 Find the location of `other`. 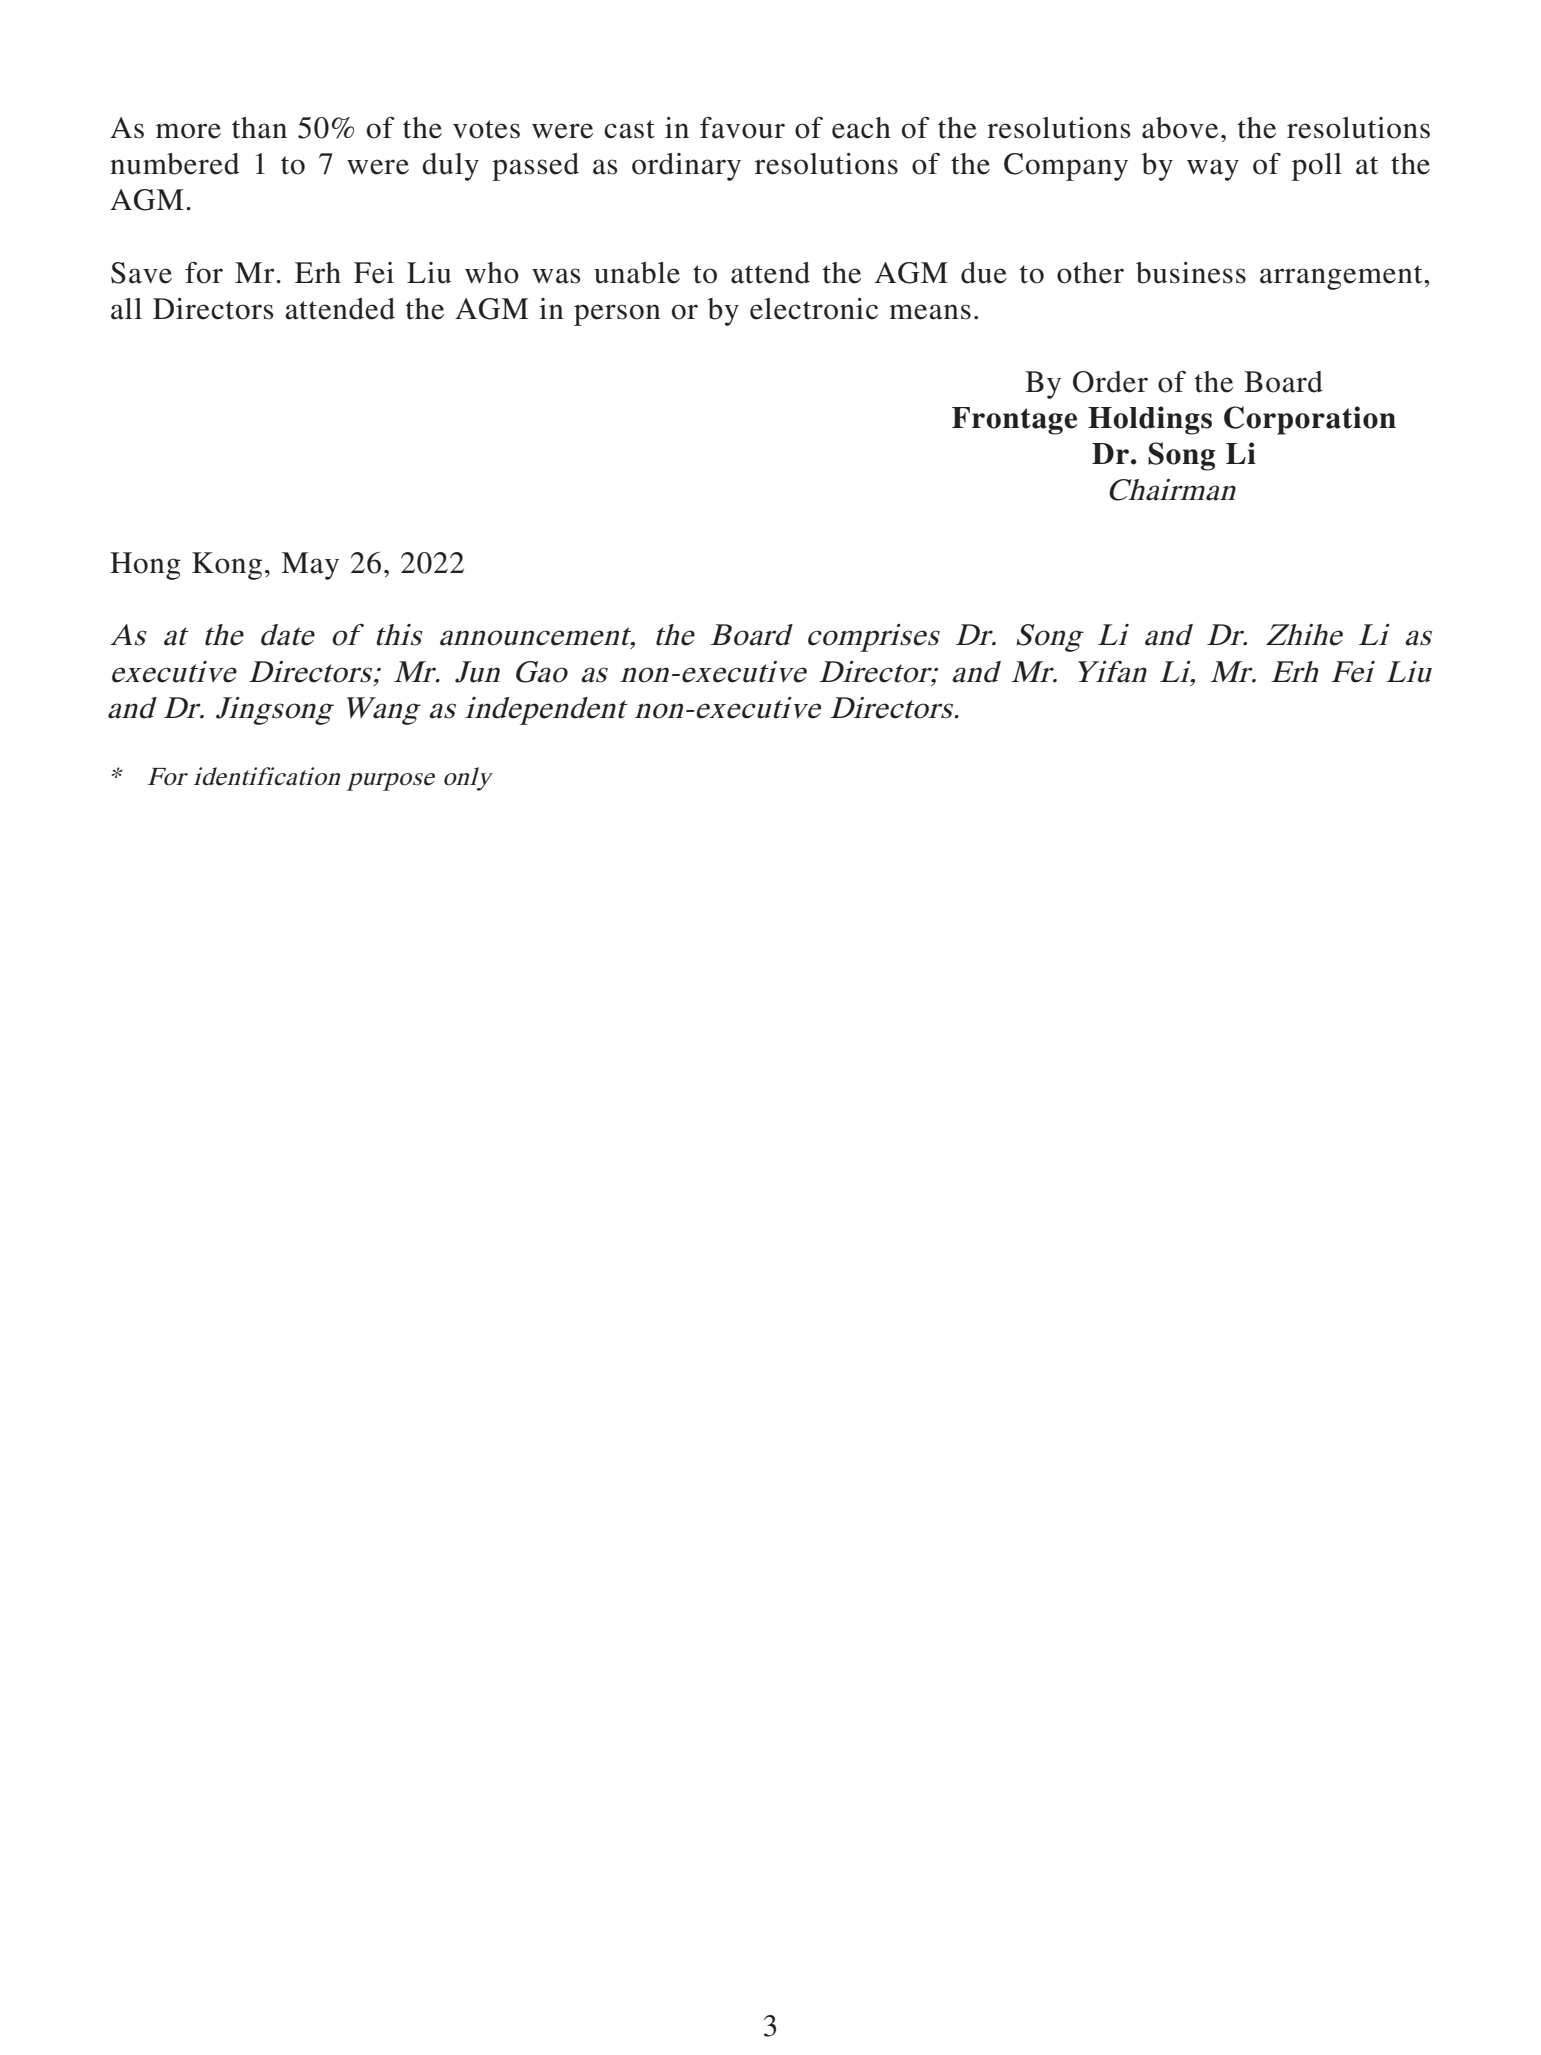

other is located at coordinates (1090, 273).
